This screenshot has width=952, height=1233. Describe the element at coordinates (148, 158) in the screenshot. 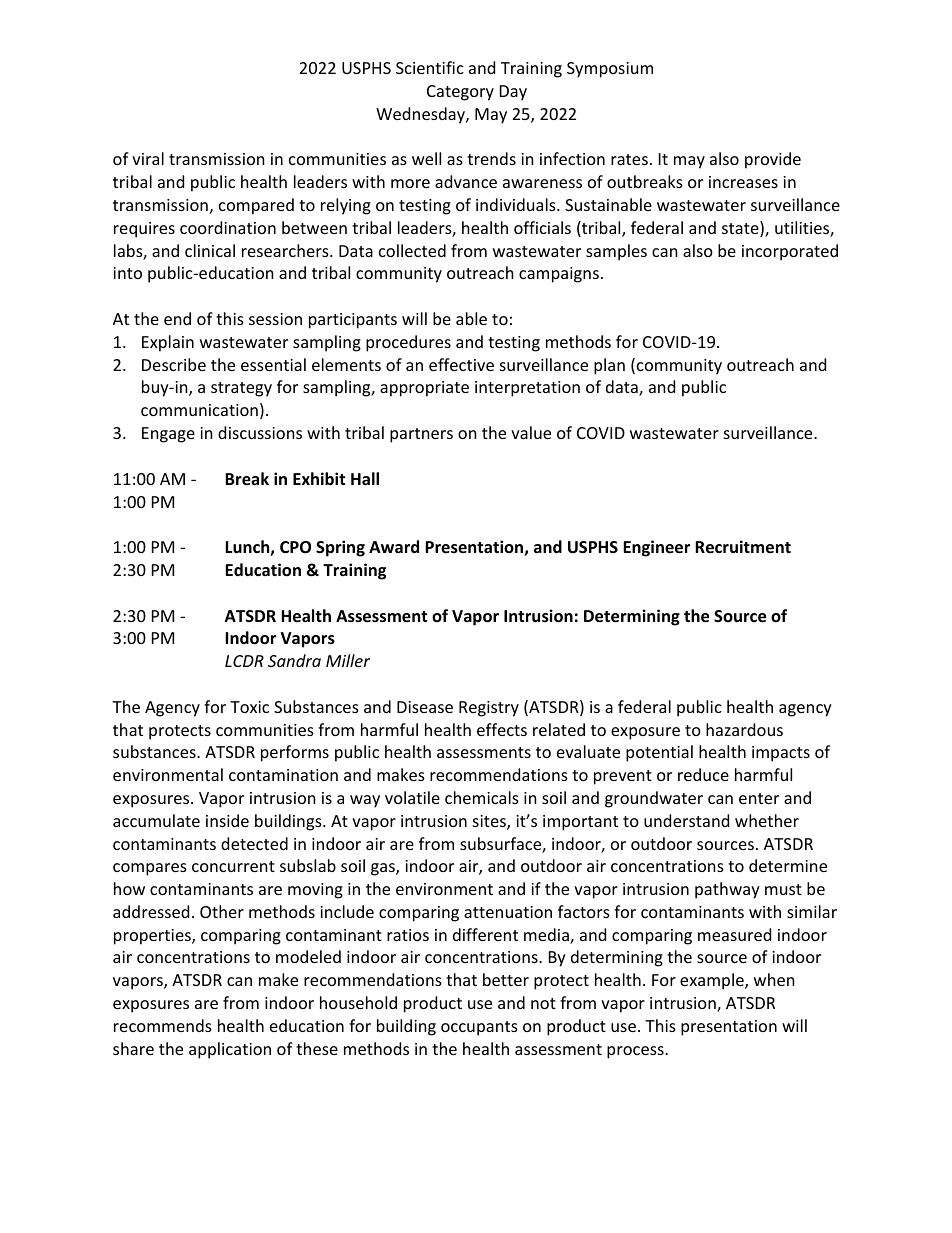

I see `viral` at that location.
